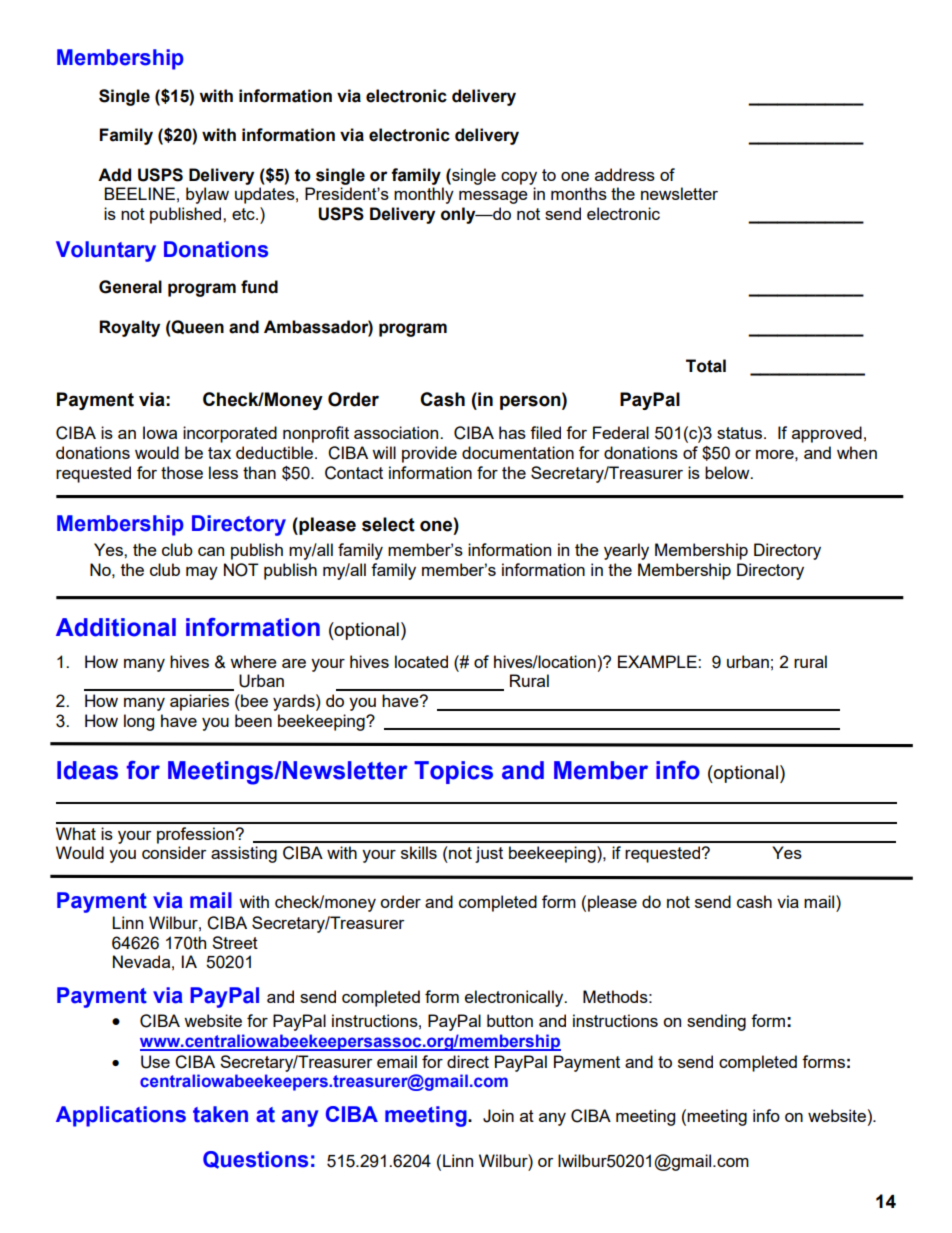 Image resolution: width=952 pixels, height=1233 pixels. What do you see at coordinates (453, 772) in the page?
I see `Topics` at bounding box center [453, 772].
